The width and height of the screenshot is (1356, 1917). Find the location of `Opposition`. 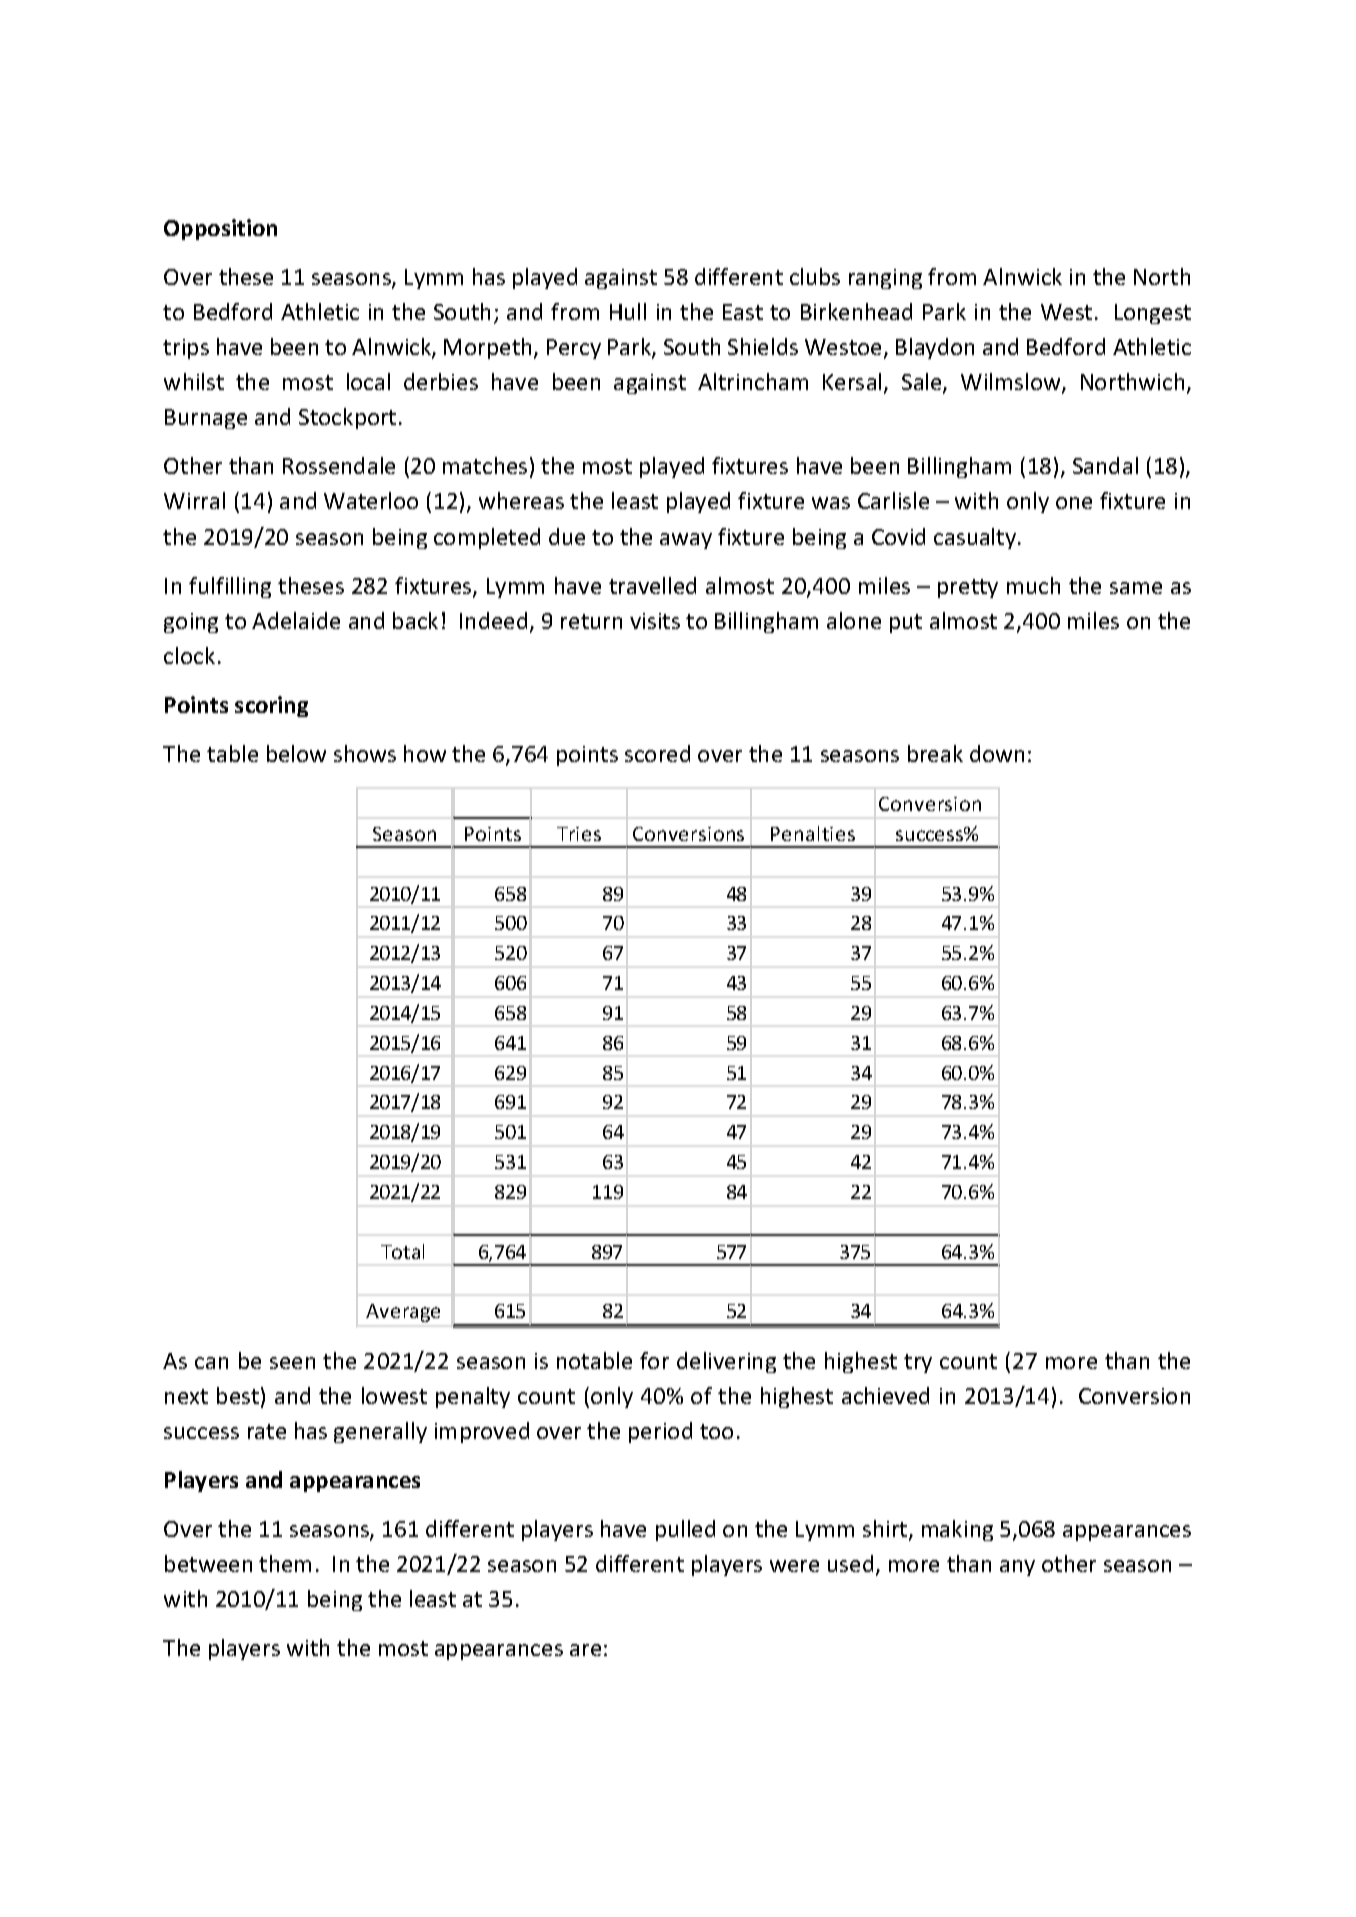

Opposition is located at coordinates (220, 229).
